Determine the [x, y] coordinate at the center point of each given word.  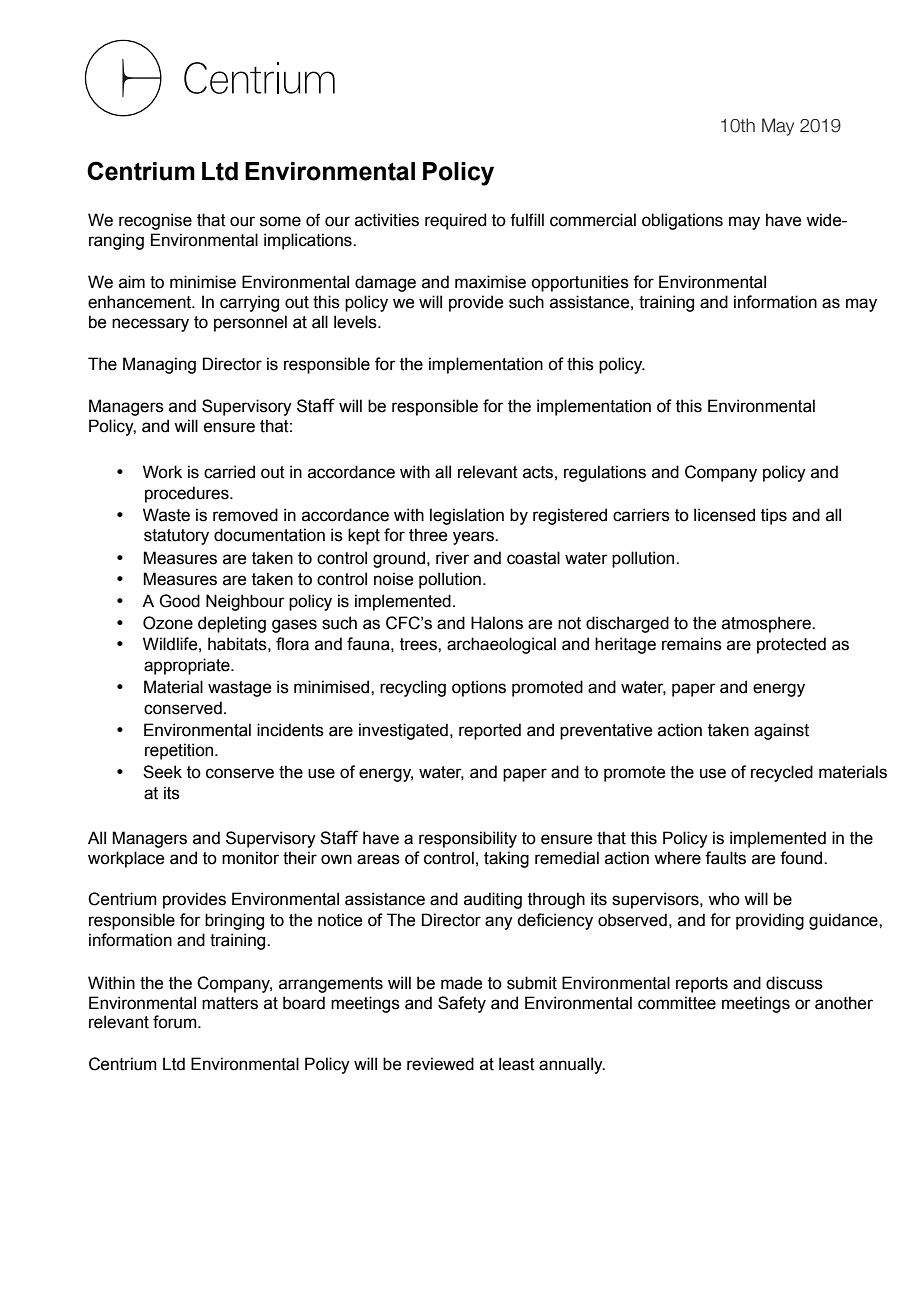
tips [774, 516]
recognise [155, 221]
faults [725, 858]
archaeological [501, 645]
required [455, 221]
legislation [467, 516]
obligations [682, 221]
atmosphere [767, 624]
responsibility [468, 839]
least [517, 1064]
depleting [232, 624]
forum [176, 1022]
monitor [250, 858]
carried [229, 472]
